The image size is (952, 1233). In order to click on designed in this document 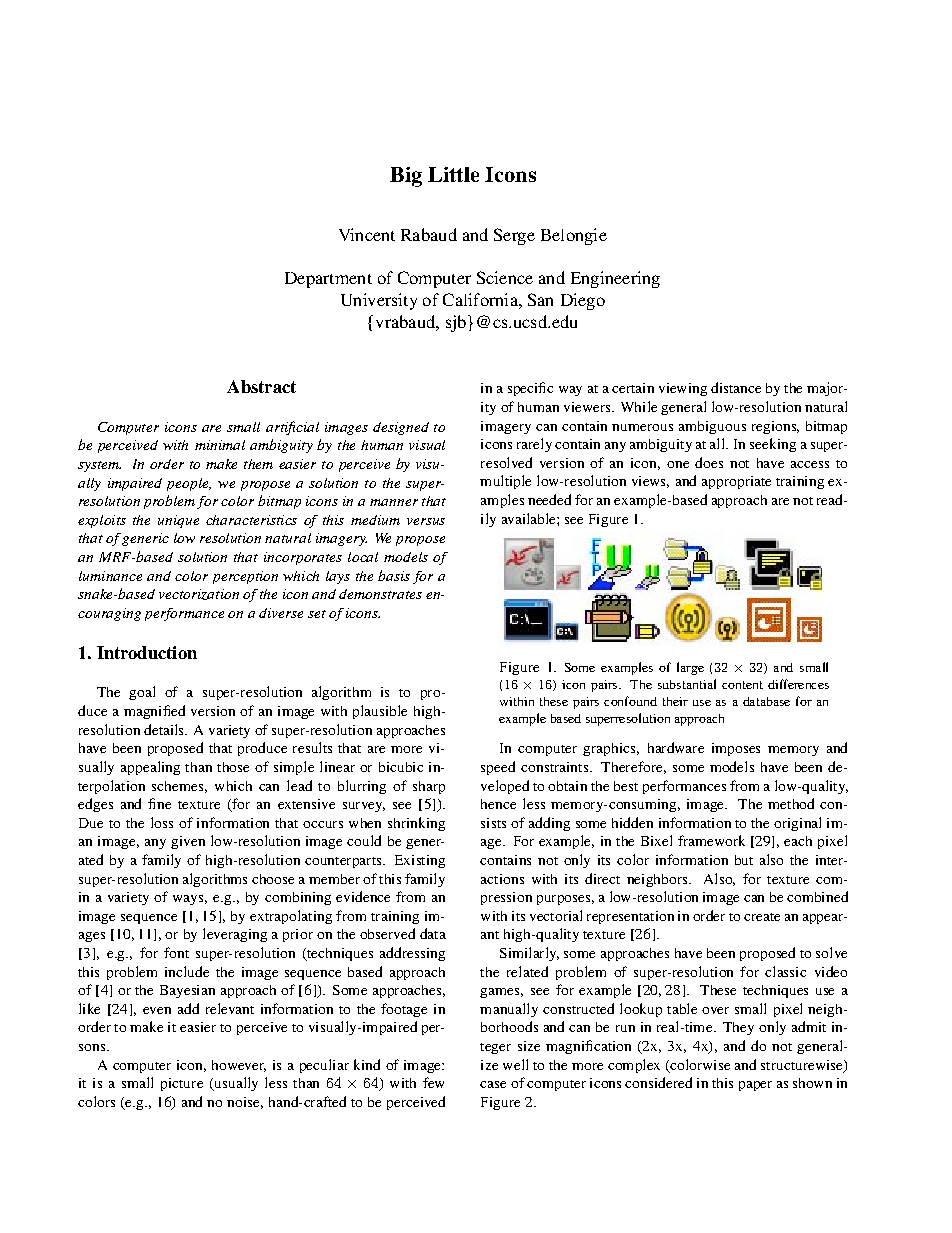, I will do `click(401, 428)`.
